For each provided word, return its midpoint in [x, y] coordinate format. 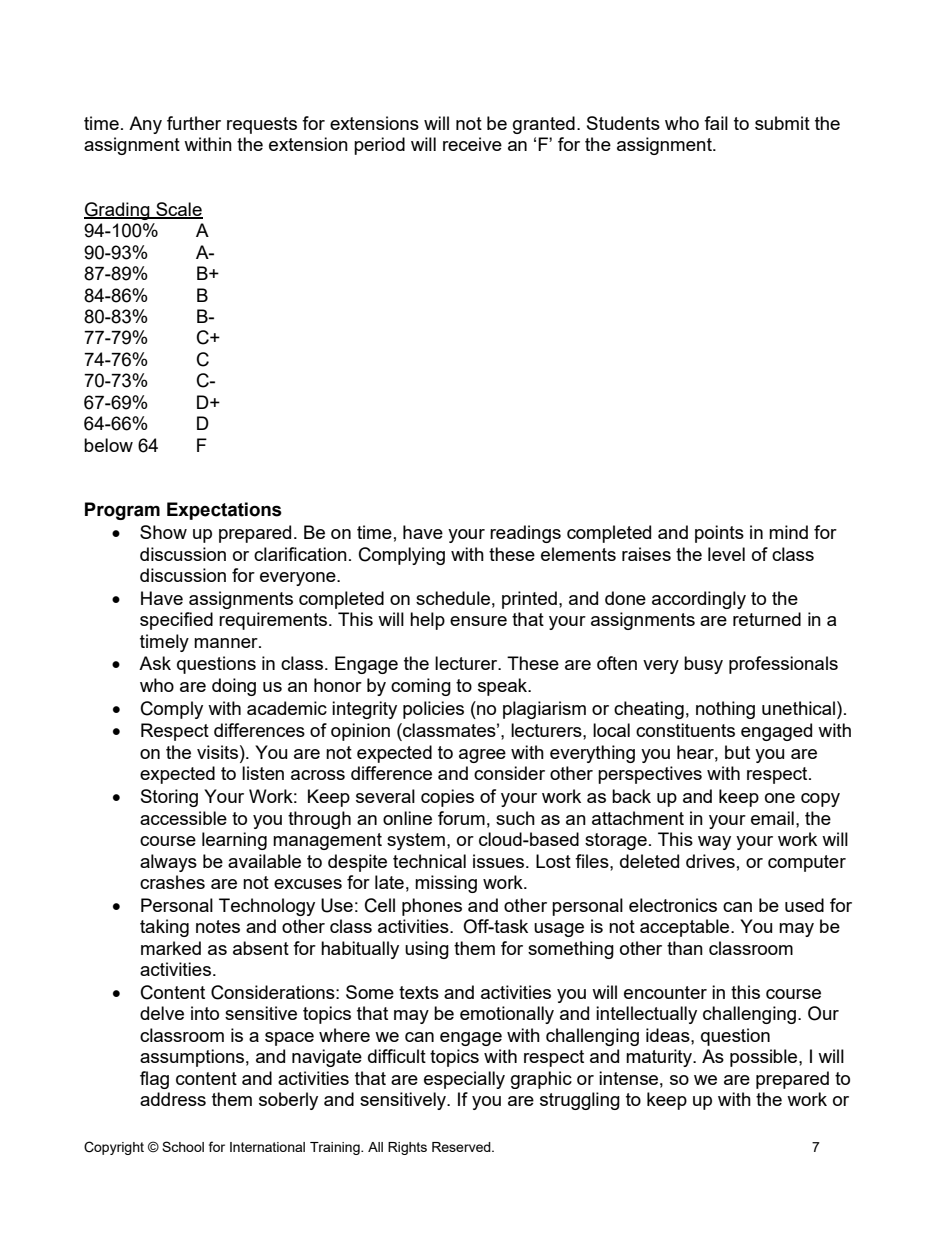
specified [176, 621]
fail [716, 123]
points [719, 534]
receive [472, 144]
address [173, 1099]
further [194, 123]
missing [446, 884]
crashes [172, 882]
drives [710, 861]
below [108, 445]
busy [703, 665]
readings [525, 534]
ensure [478, 621]
